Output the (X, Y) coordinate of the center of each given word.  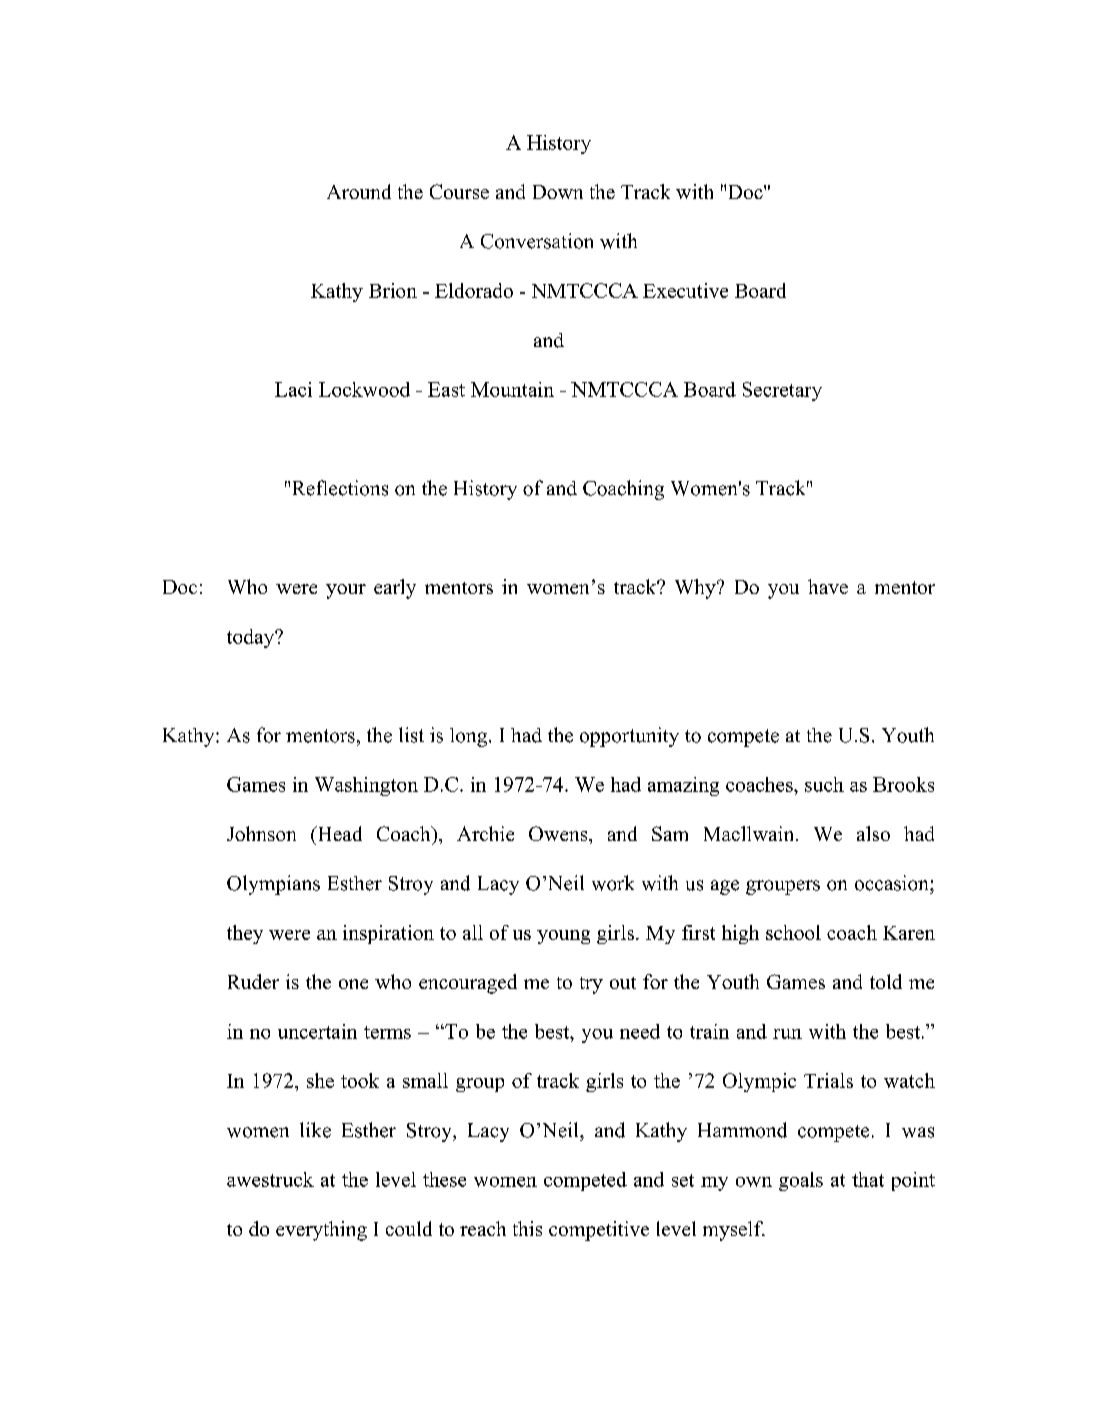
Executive (685, 290)
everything (321, 1231)
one (353, 984)
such (824, 784)
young (563, 937)
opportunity (629, 737)
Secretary (782, 391)
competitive (599, 1231)
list (411, 735)
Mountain (512, 389)
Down (558, 192)
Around (359, 191)
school (793, 932)
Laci (293, 389)
